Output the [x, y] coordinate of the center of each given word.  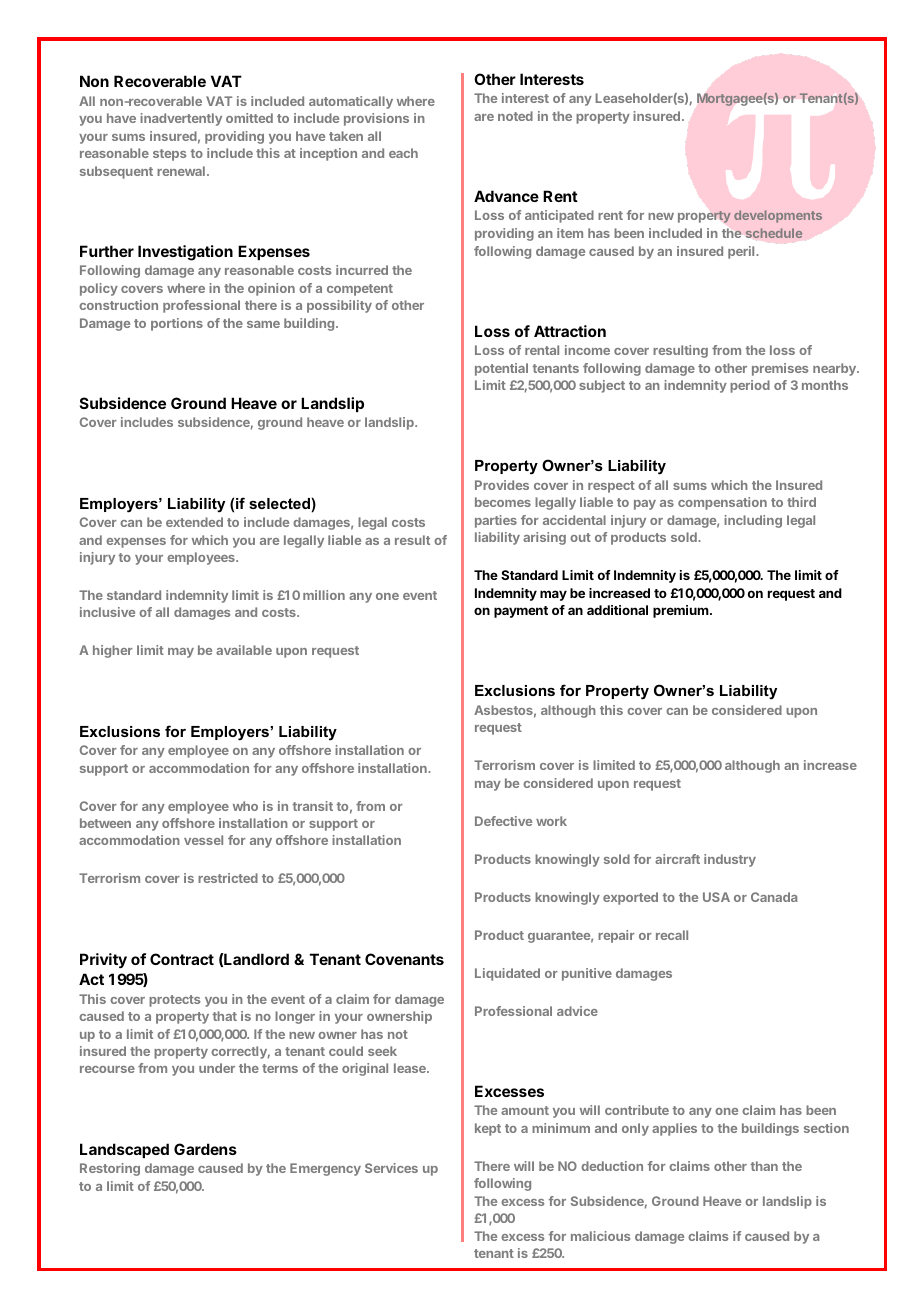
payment [521, 612]
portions [177, 324]
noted [515, 116]
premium [681, 611]
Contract [182, 959]
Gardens [205, 1149]
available [244, 650]
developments [778, 216]
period [750, 386]
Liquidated [507, 974]
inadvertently [181, 119]
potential [501, 369]
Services [391, 1168]
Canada [774, 897]
